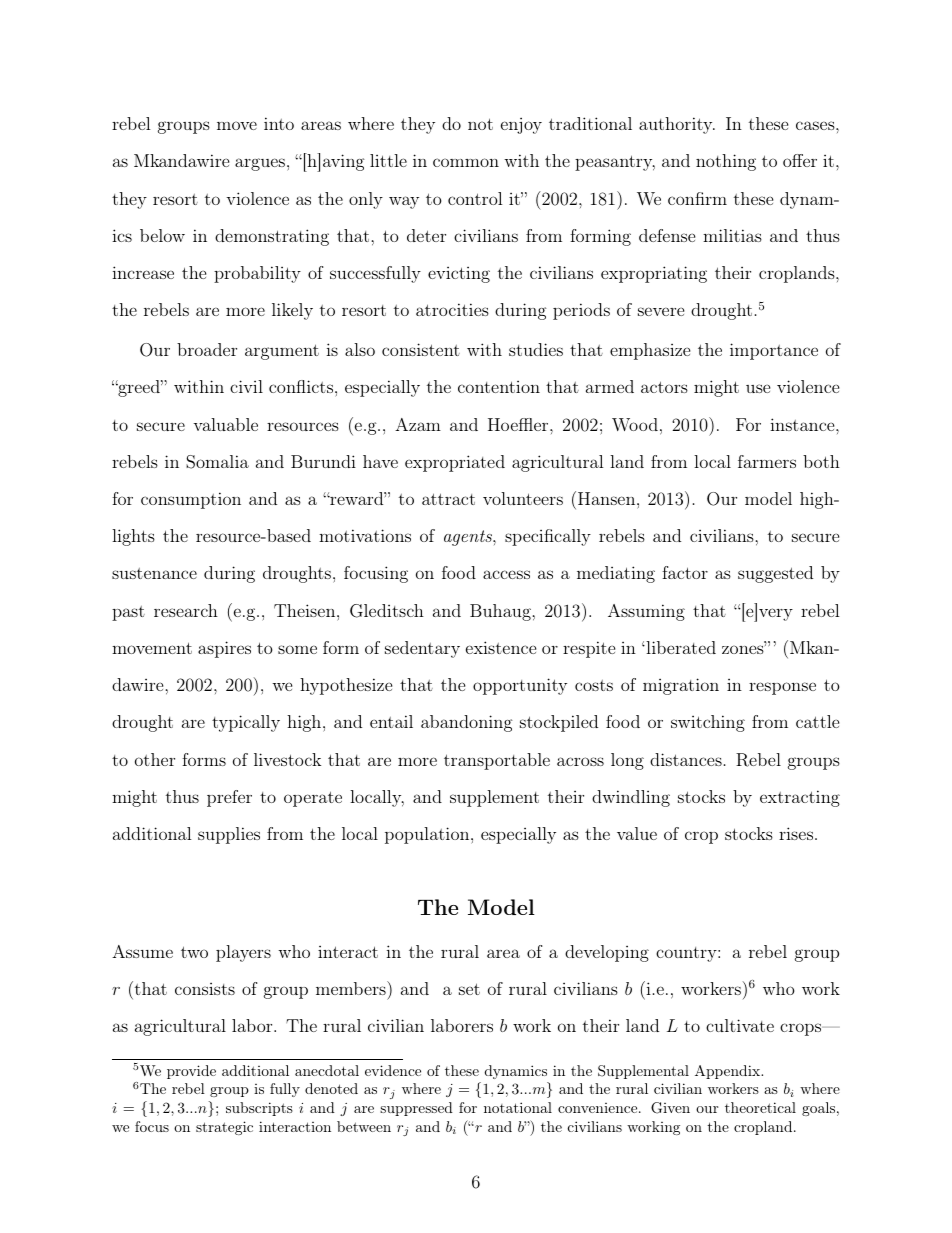 The height and width of the page is (1233, 952). Describe the element at coordinates (186, 610) in the page. I see `research` at that location.
